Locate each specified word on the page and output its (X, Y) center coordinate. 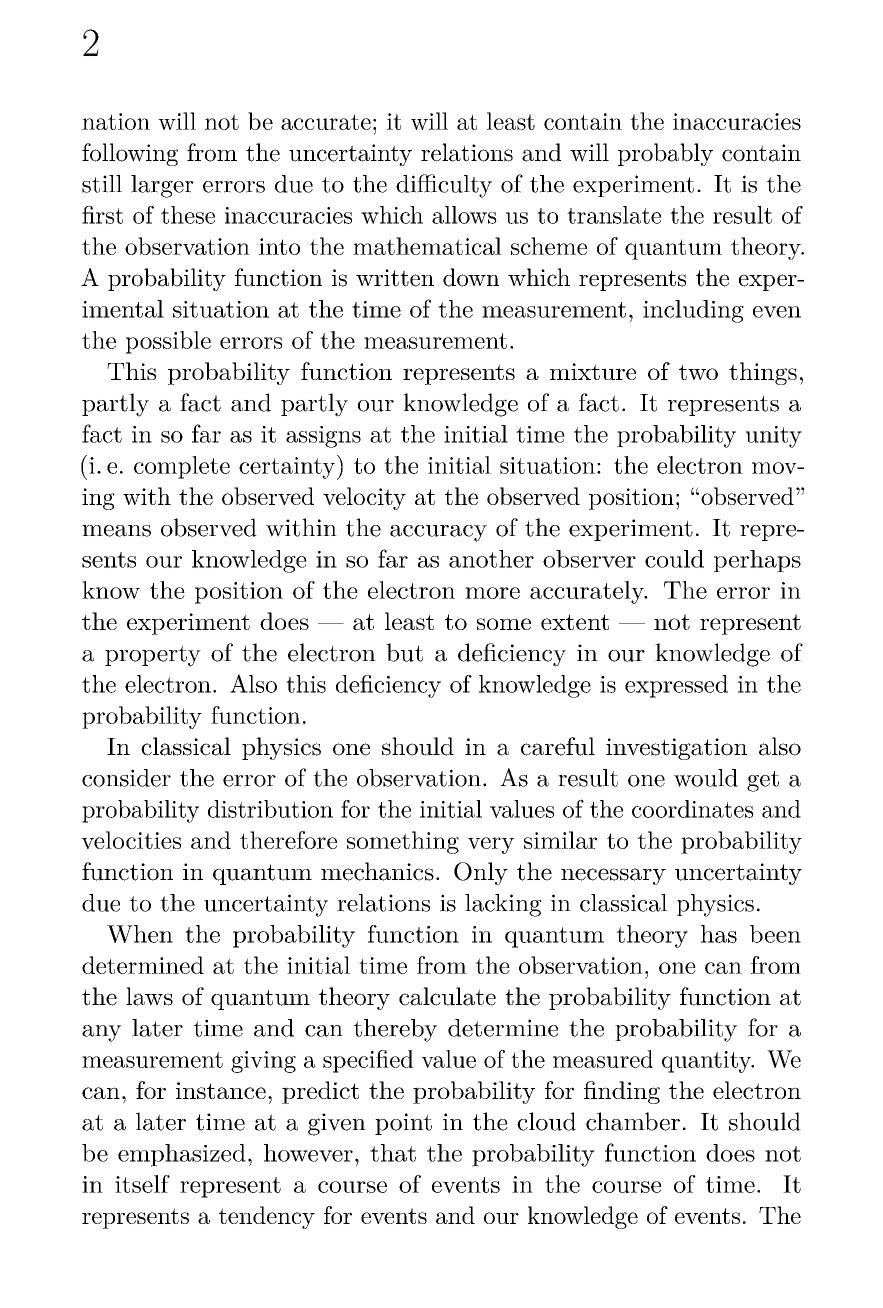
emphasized (182, 1155)
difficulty (444, 186)
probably (665, 154)
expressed (676, 686)
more (492, 593)
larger (162, 186)
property (153, 656)
